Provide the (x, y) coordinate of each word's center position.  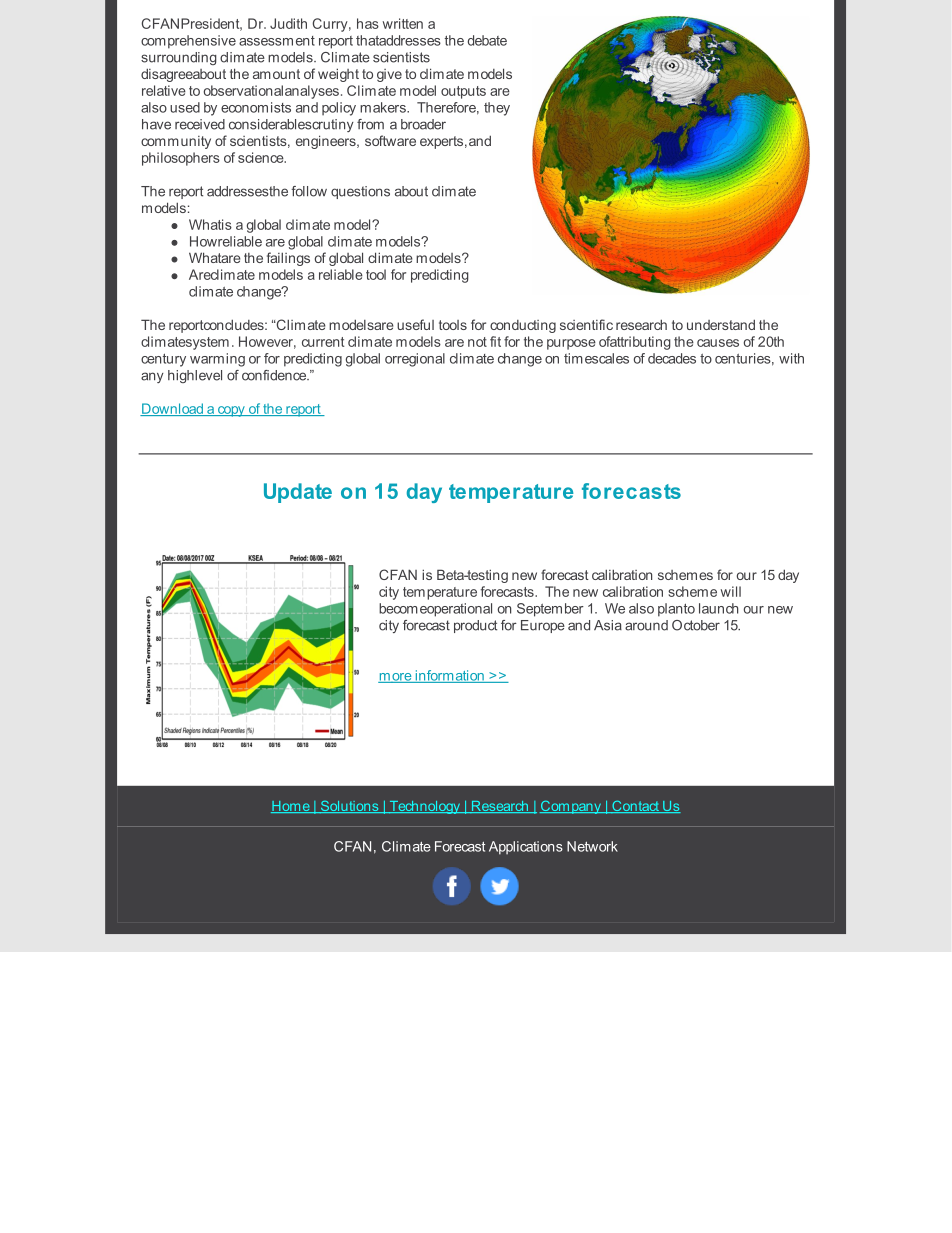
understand (721, 324)
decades (672, 358)
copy (231, 411)
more (396, 678)
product (475, 626)
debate (487, 40)
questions (360, 192)
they (497, 109)
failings (288, 259)
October (696, 625)
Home (291, 807)
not (477, 342)
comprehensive (188, 42)
